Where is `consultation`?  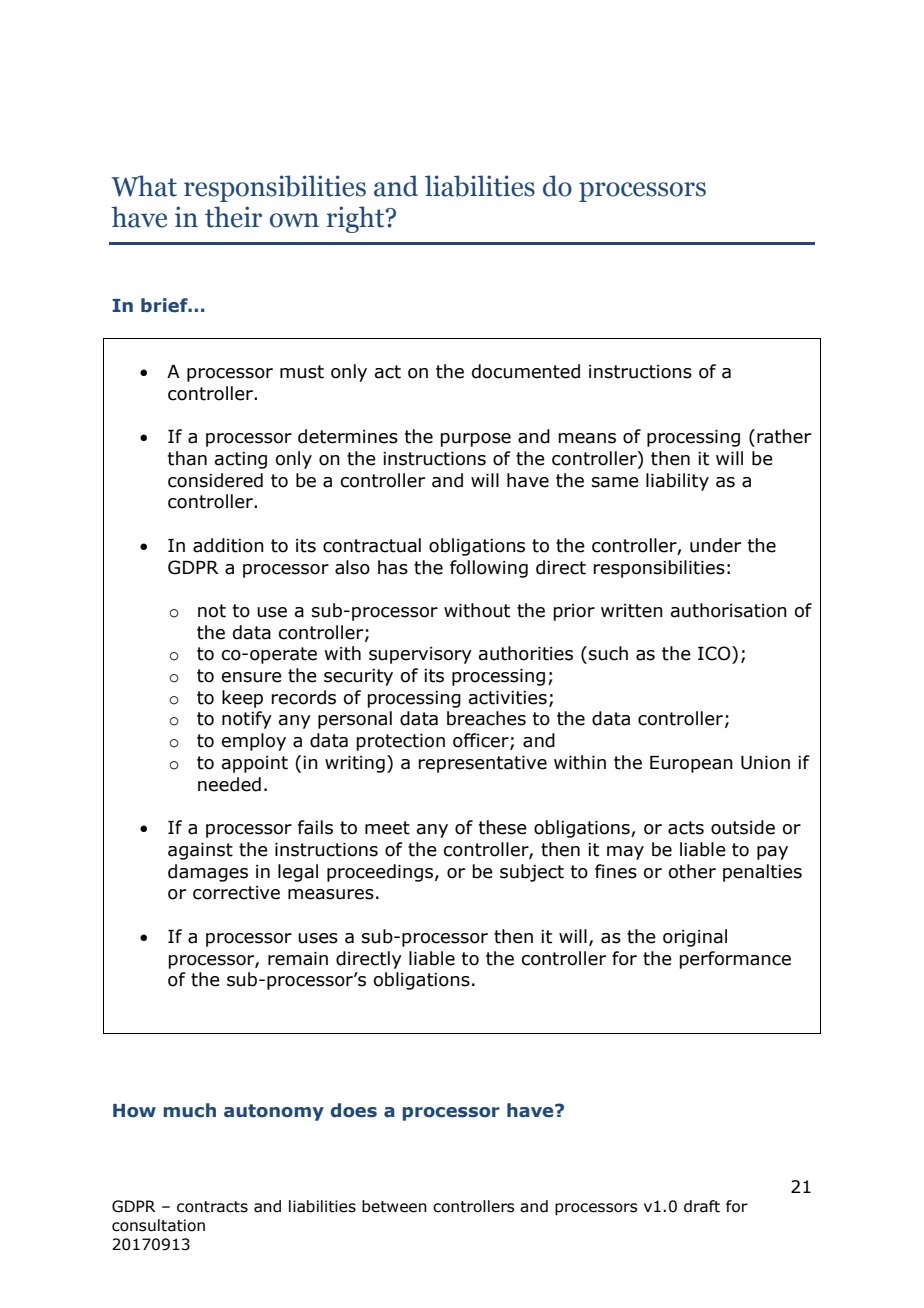 consultation is located at coordinates (158, 1225).
